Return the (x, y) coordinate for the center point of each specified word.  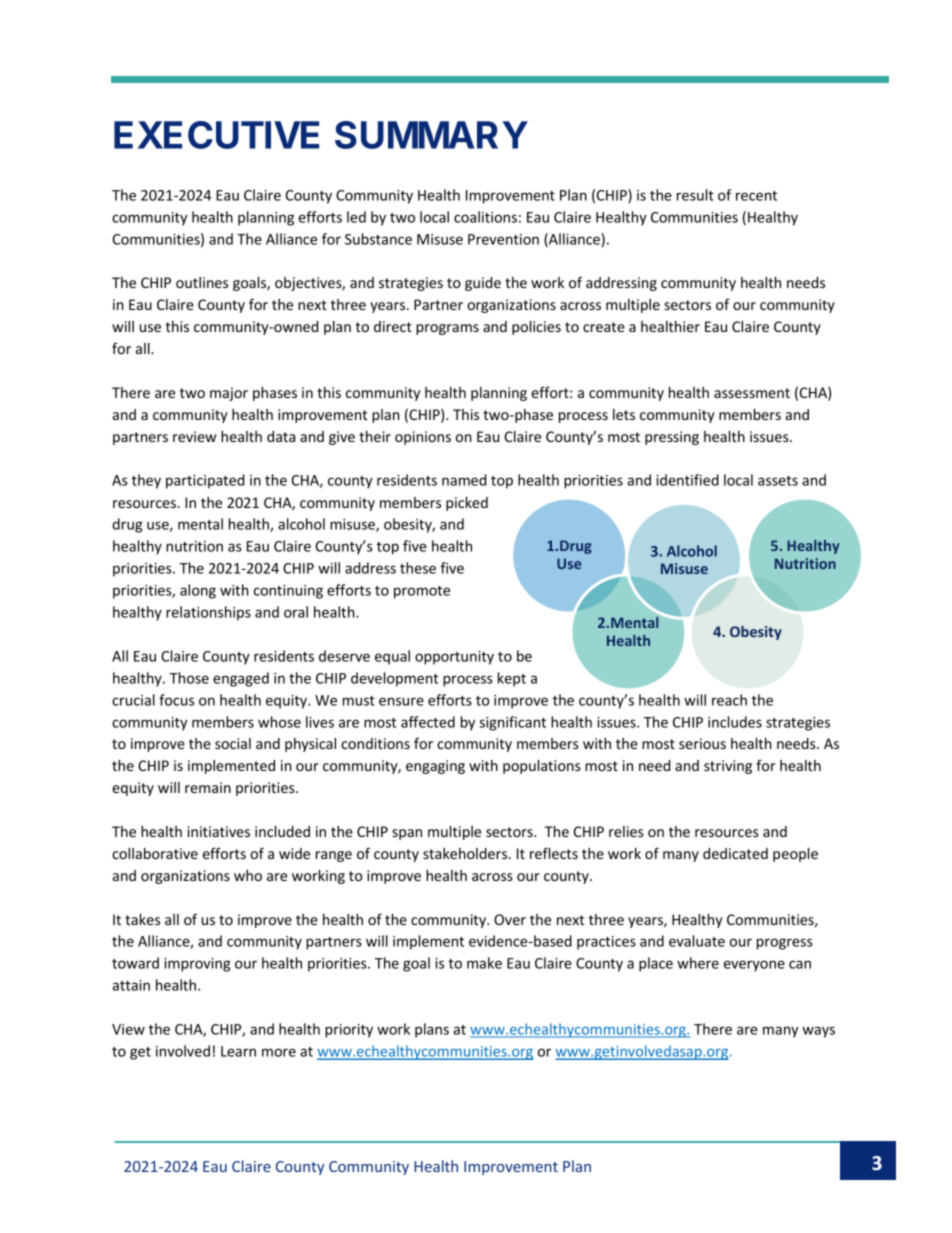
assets (778, 481)
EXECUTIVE (216, 135)
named (464, 480)
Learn (238, 1051)
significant (513, 723)
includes (735, 722)
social (233, 743)
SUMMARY (431, 135)
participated (205, 481)
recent (756, 196)
